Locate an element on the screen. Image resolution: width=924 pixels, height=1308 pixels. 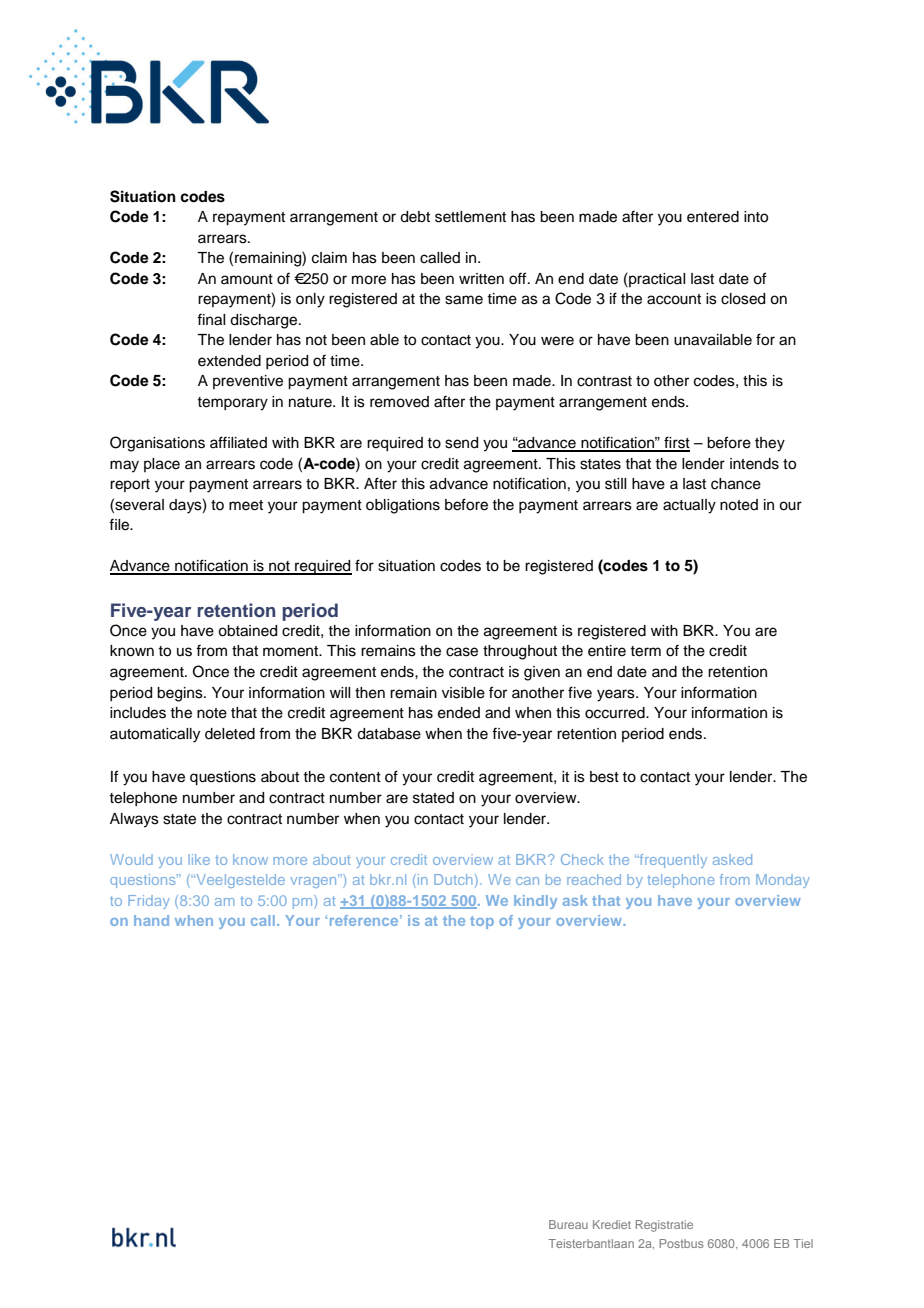
Dutch is located at coordinates (453, 879).
